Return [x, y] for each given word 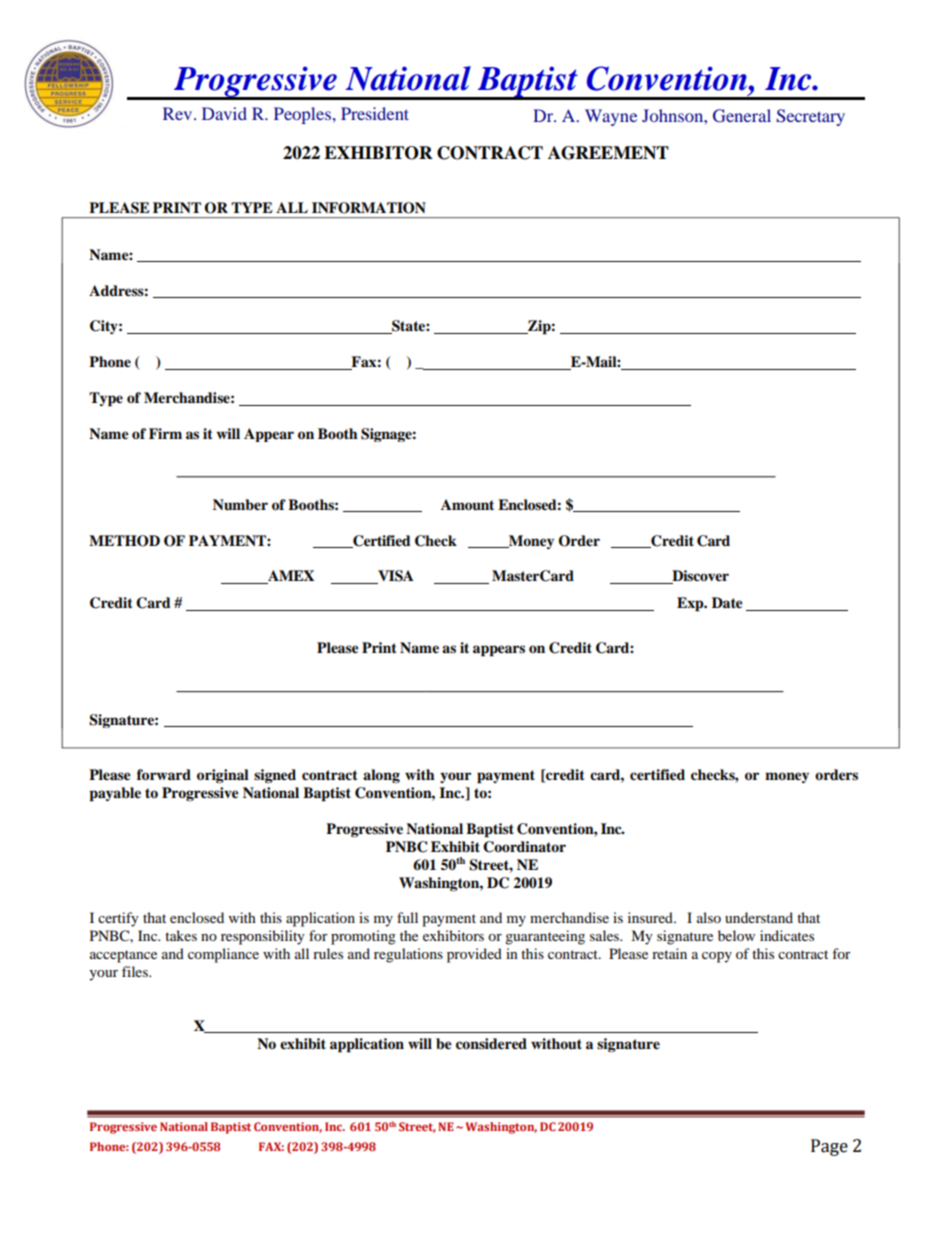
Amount [467, 505]
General [742, 116]
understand [759, 917]
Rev [179, 113]
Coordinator [524, 847]
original [223, 776]
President [375, 113]
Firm [165, 433]
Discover [699, 577]
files [136, 971]
